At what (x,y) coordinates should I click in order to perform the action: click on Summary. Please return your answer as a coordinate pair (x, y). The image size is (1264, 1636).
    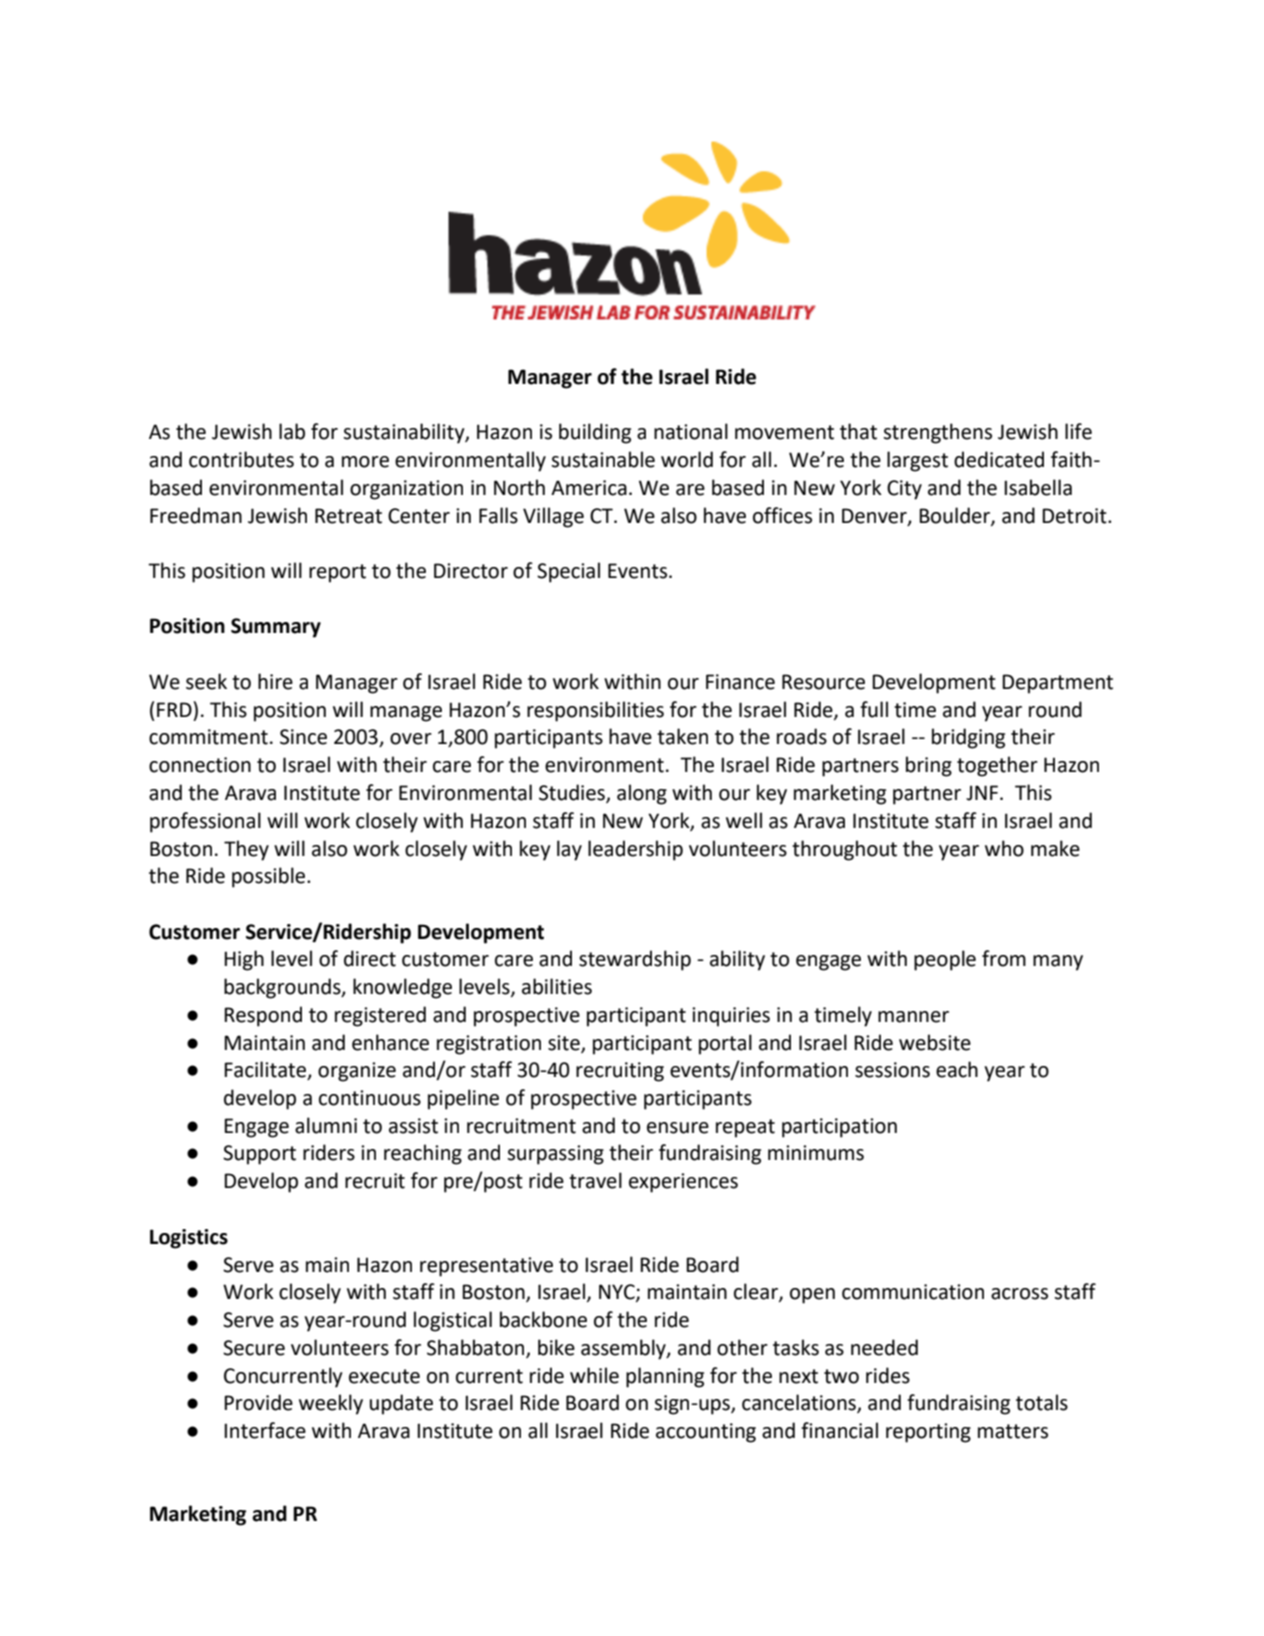
    Looking at the image, I should click on (276, 628).
